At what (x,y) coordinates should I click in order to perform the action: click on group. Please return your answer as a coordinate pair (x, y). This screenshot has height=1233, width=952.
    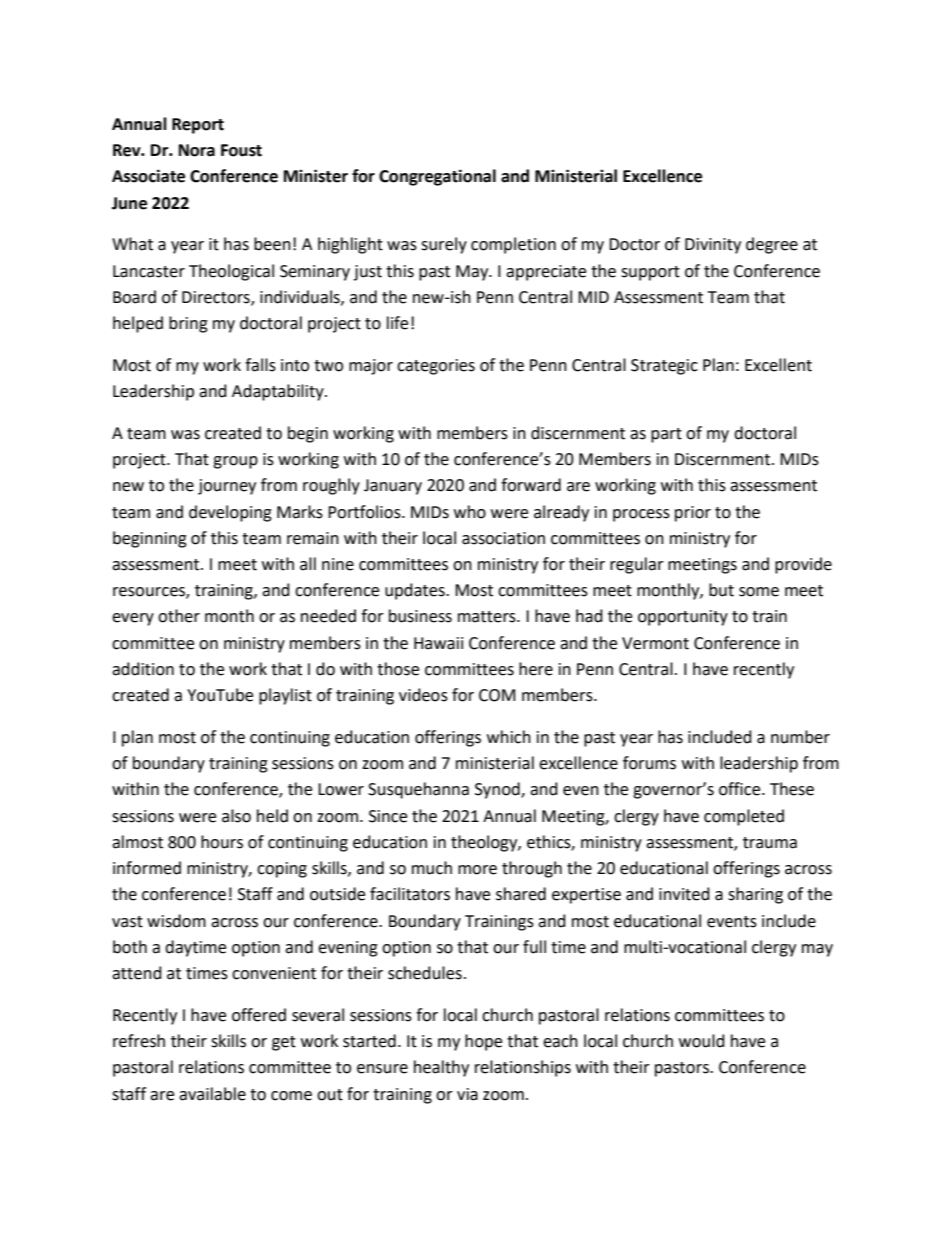
    Looking at the image, I should click on (235, 462).
